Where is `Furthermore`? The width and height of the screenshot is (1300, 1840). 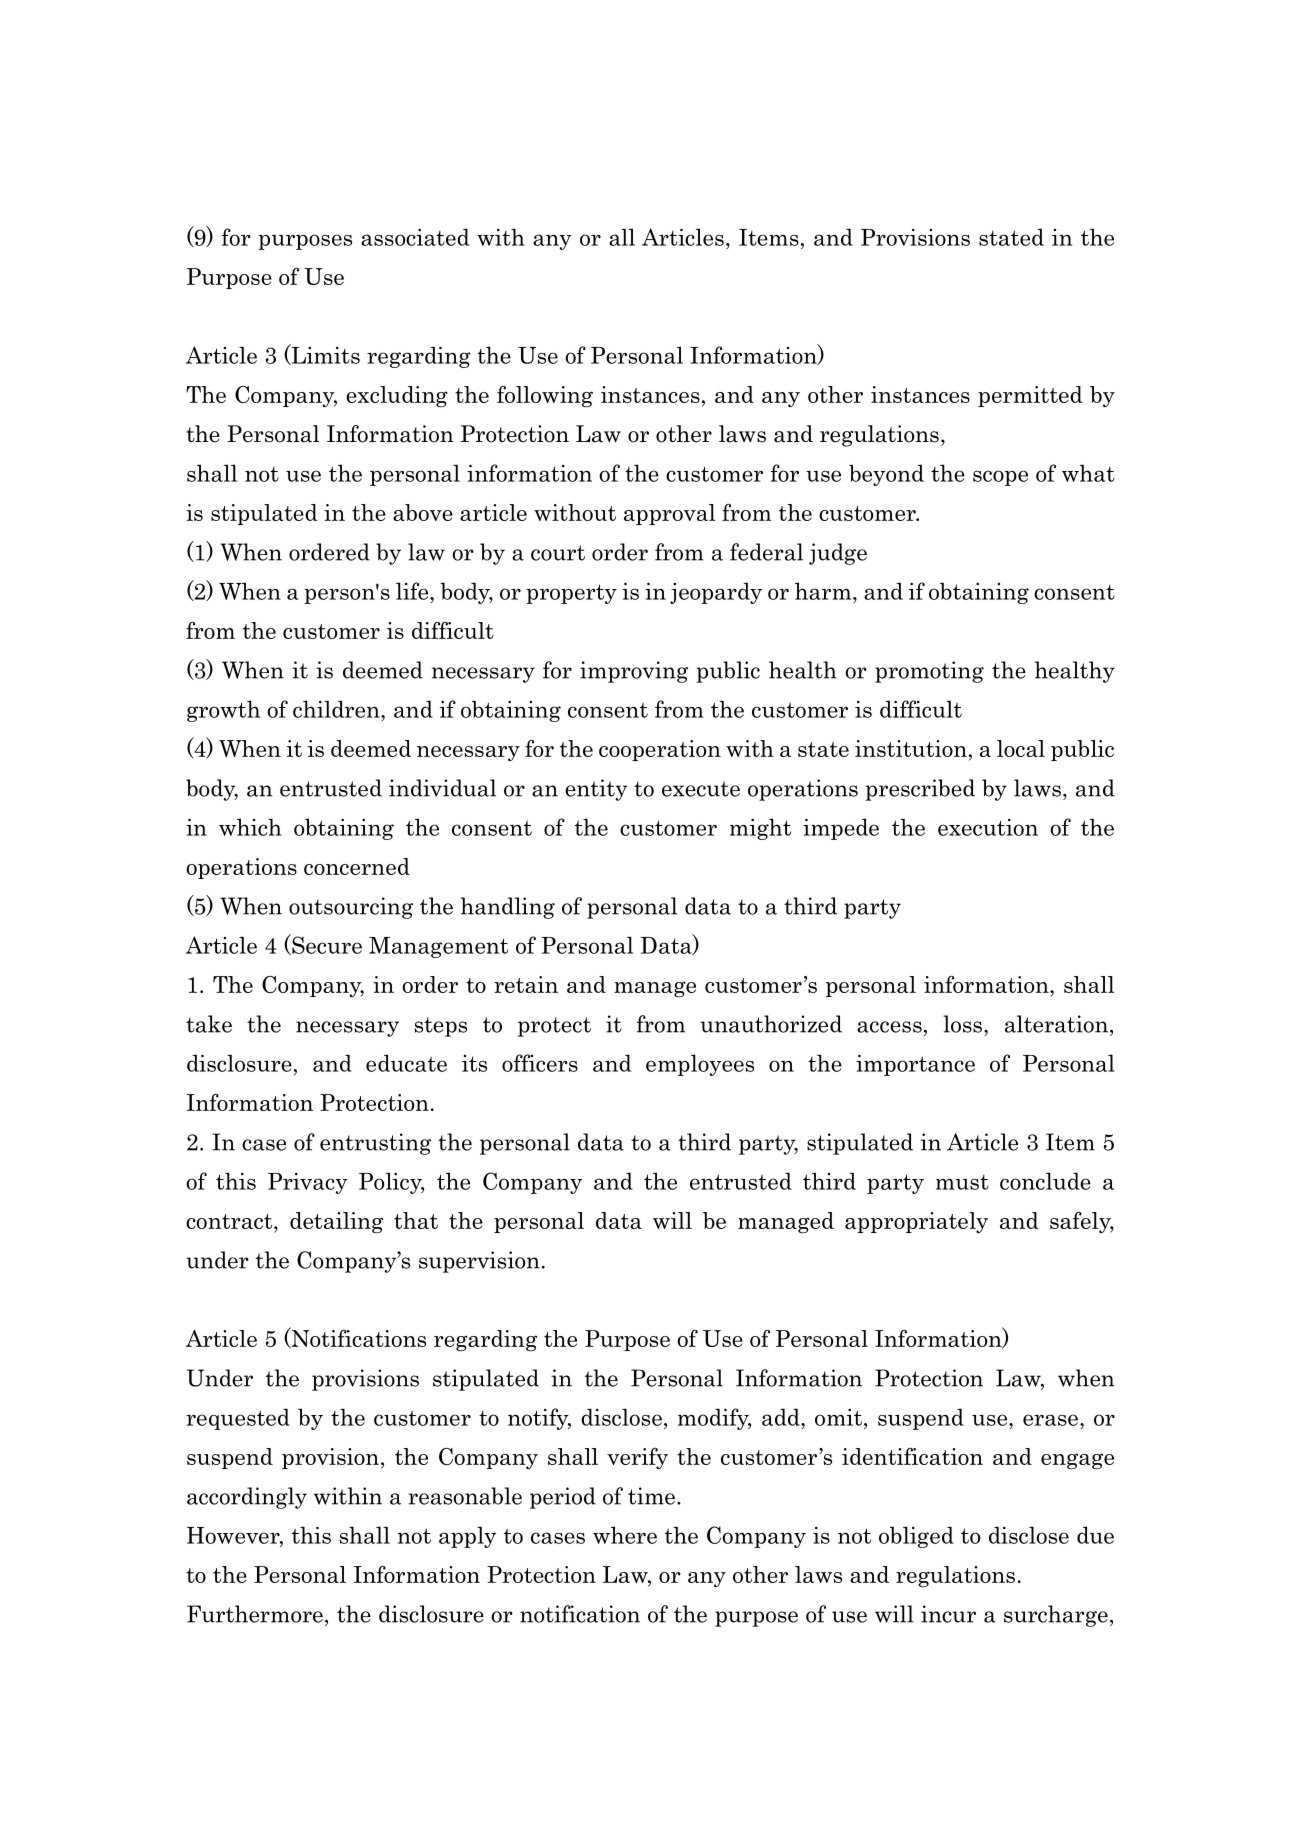 Furthermore is located at coordinates (255, 1614).
